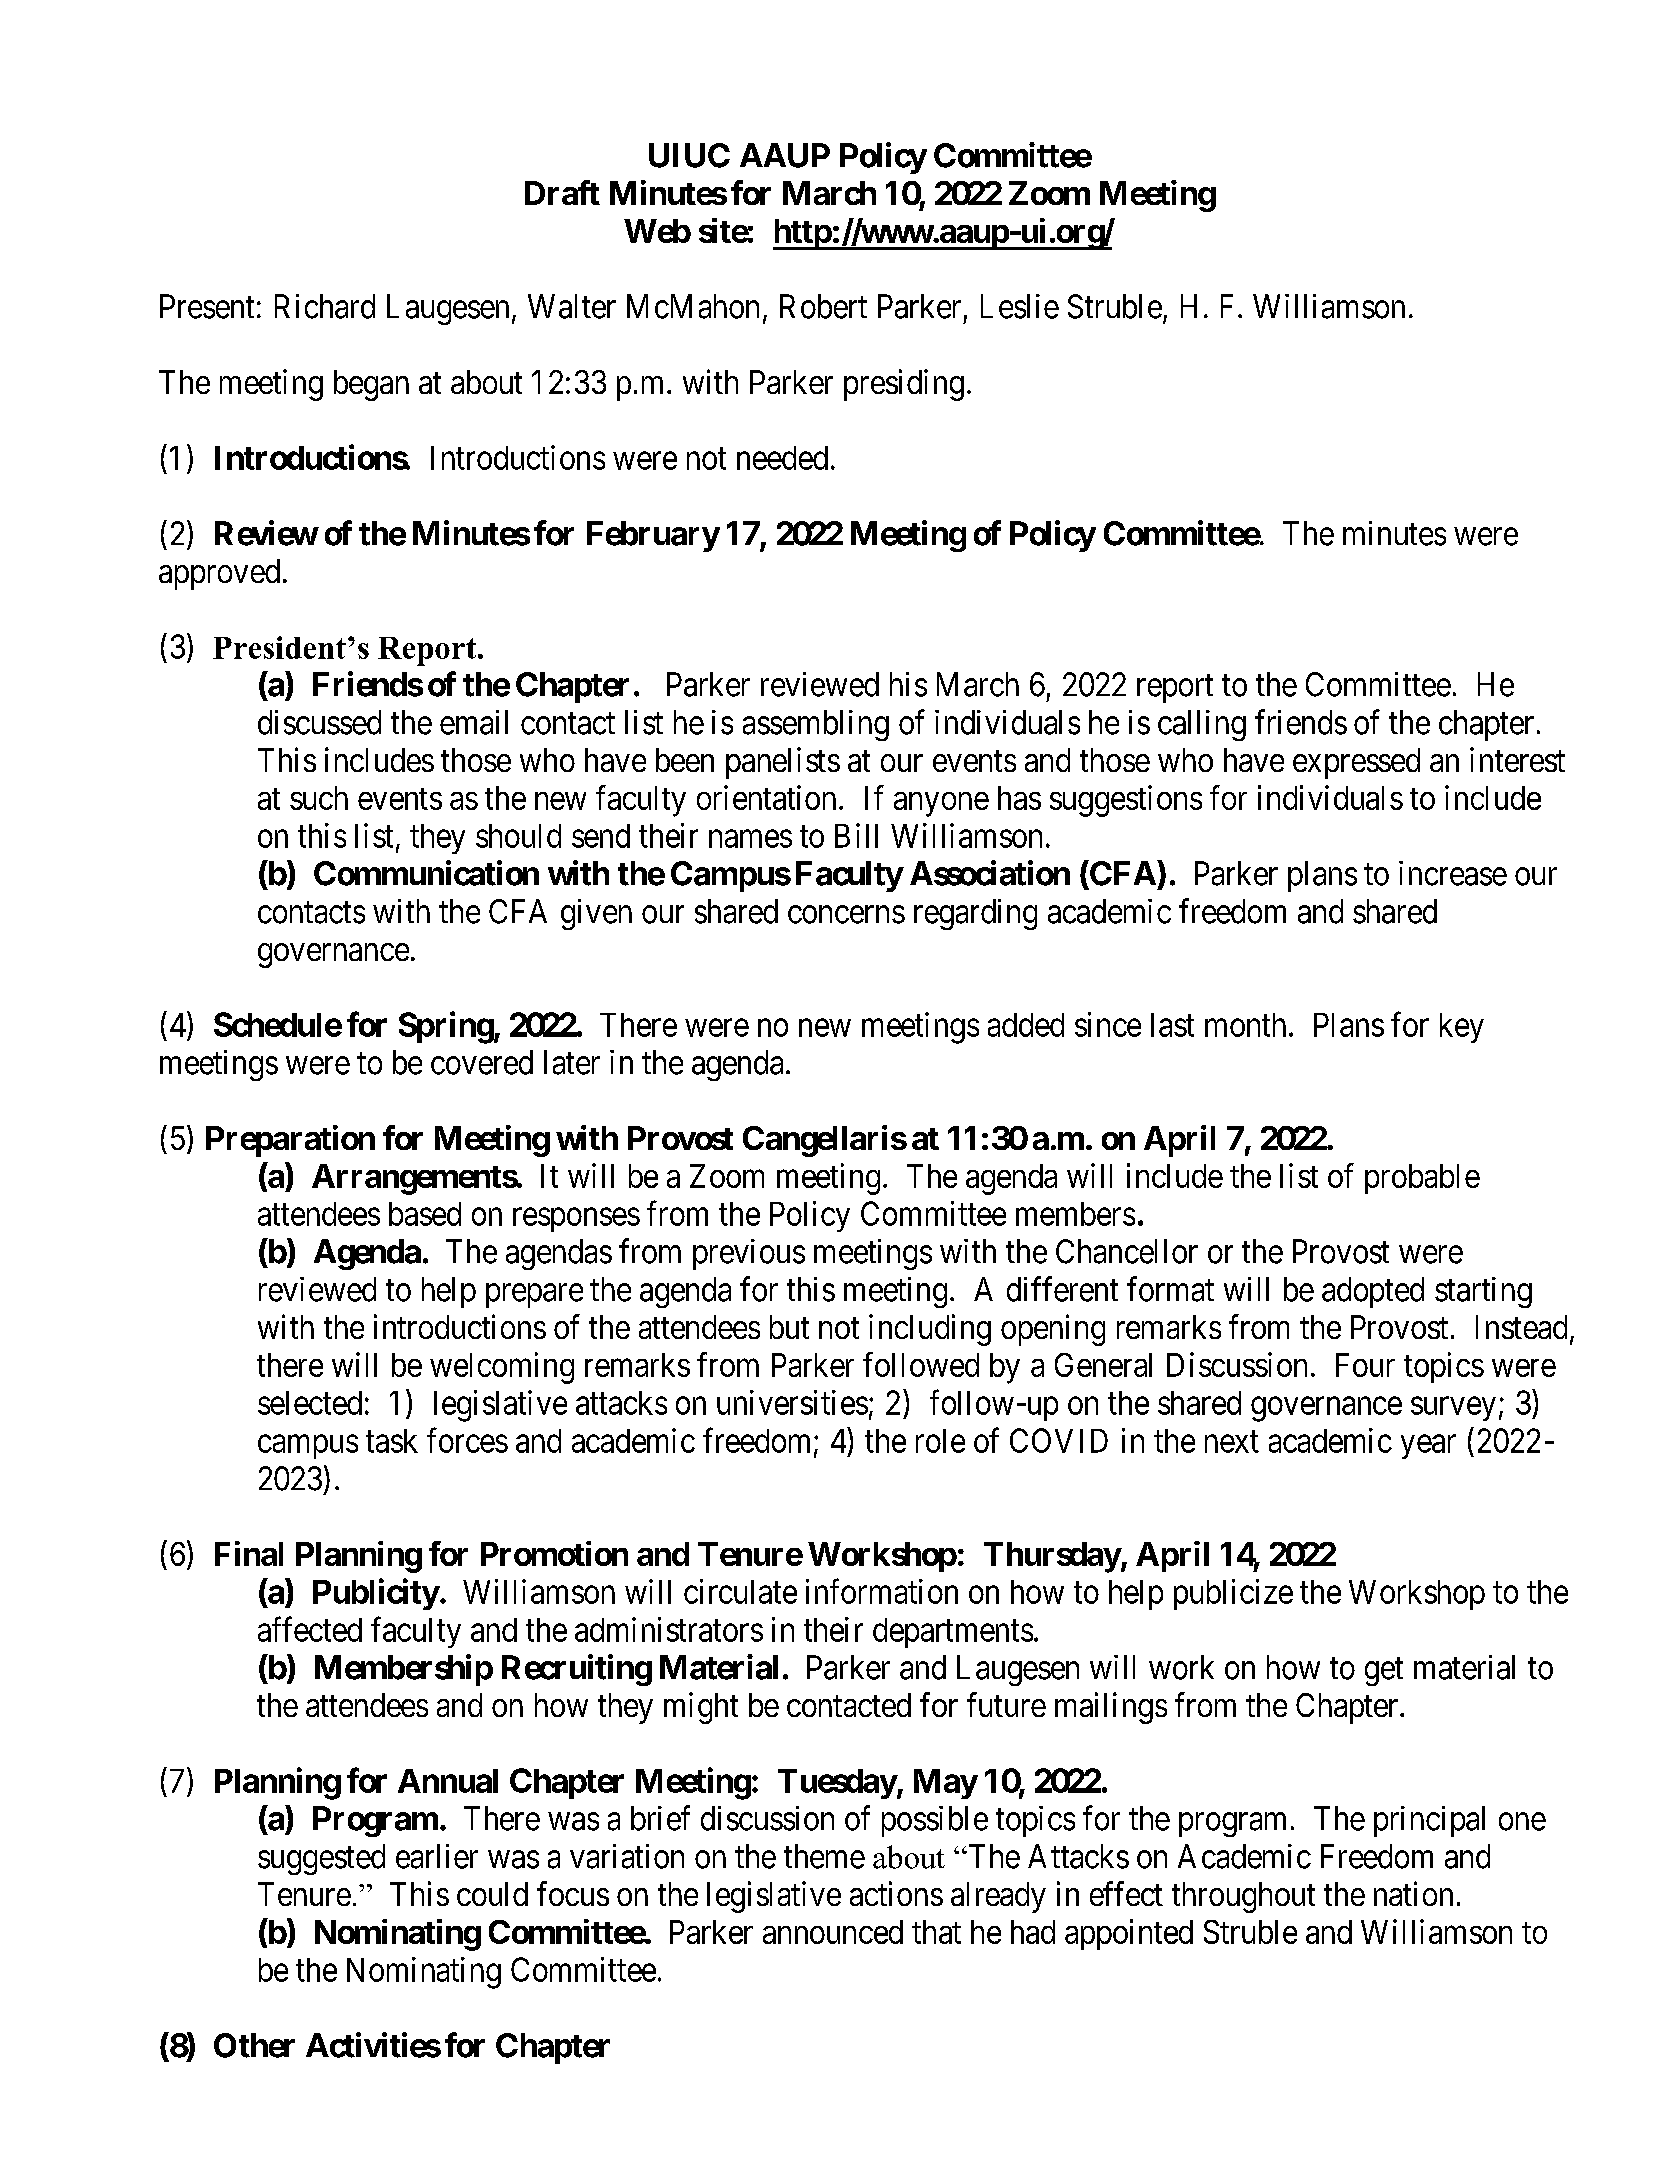  Describe the element at coordinates (1356, 763) in the image. I see `expressed` at that location.
